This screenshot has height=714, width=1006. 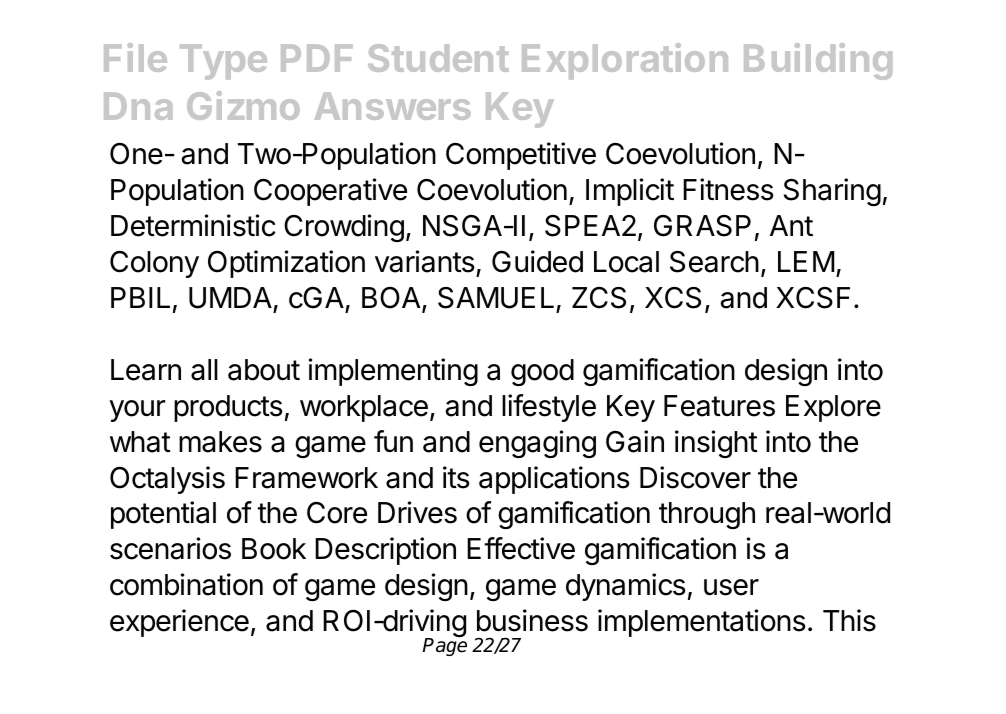 I want to click on Competitive, so click(x=521, y=156).
